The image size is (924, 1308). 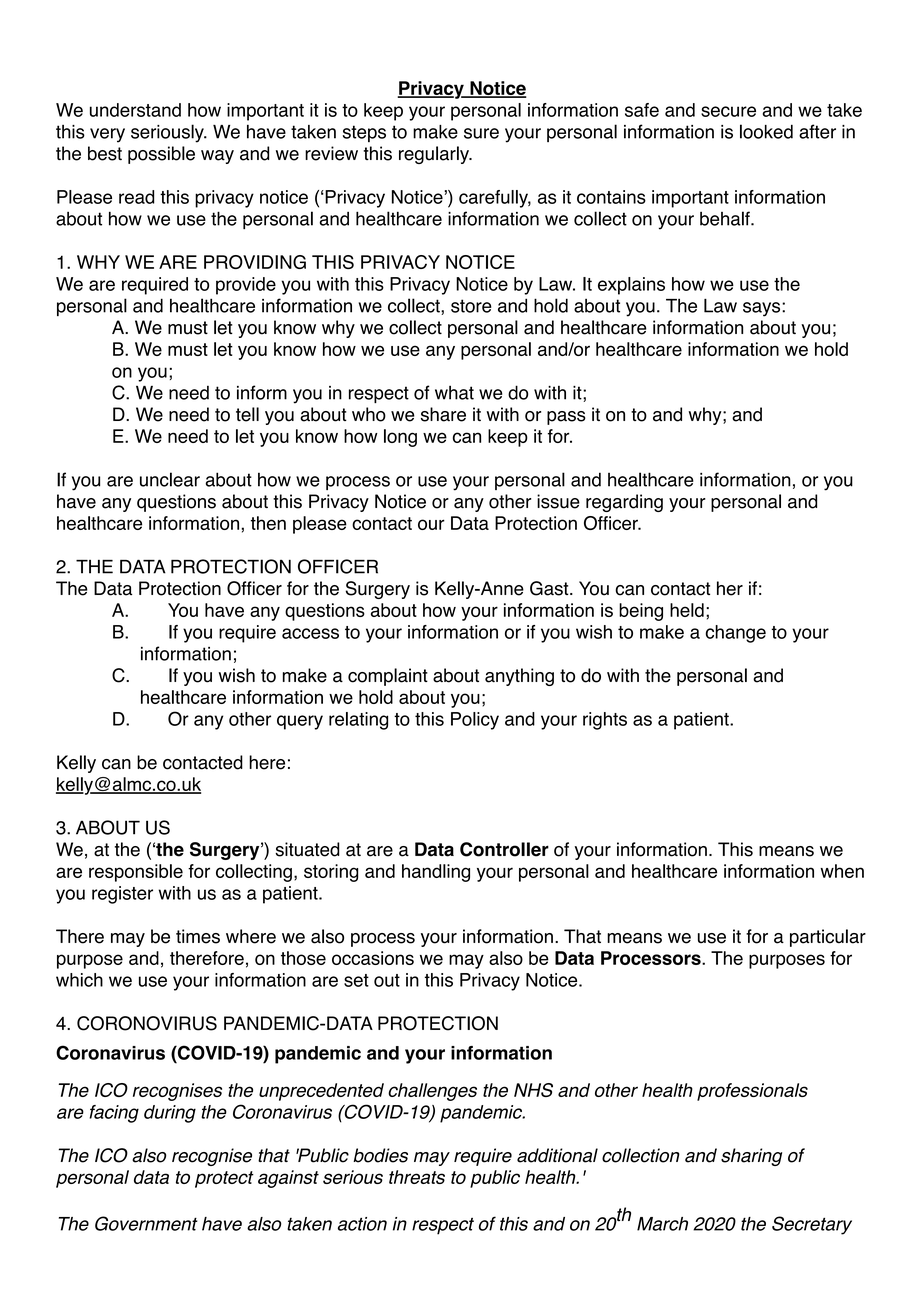 I want to click on Controller, so click(x=504, y=849).
